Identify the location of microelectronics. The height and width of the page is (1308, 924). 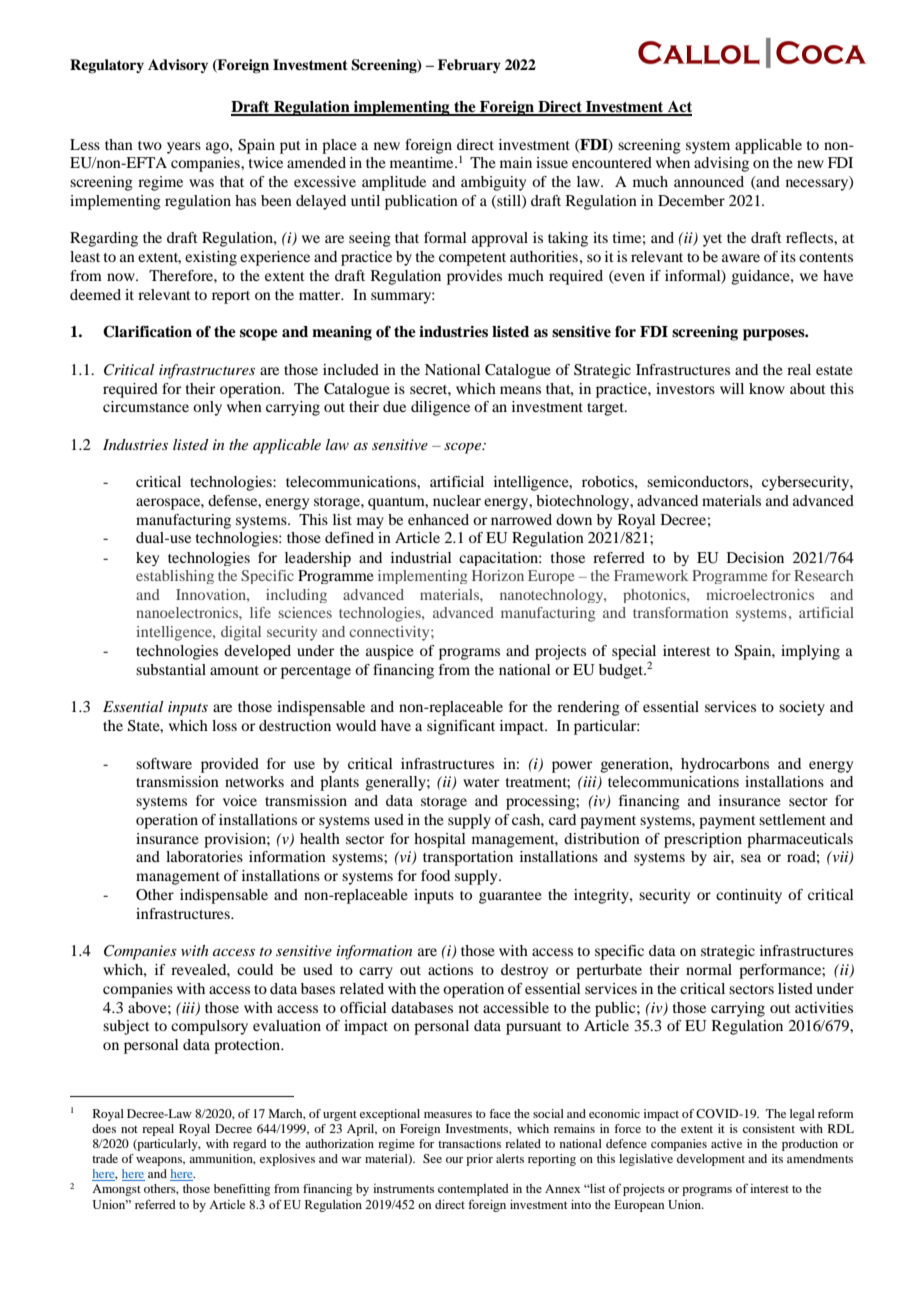
(760, 594).
